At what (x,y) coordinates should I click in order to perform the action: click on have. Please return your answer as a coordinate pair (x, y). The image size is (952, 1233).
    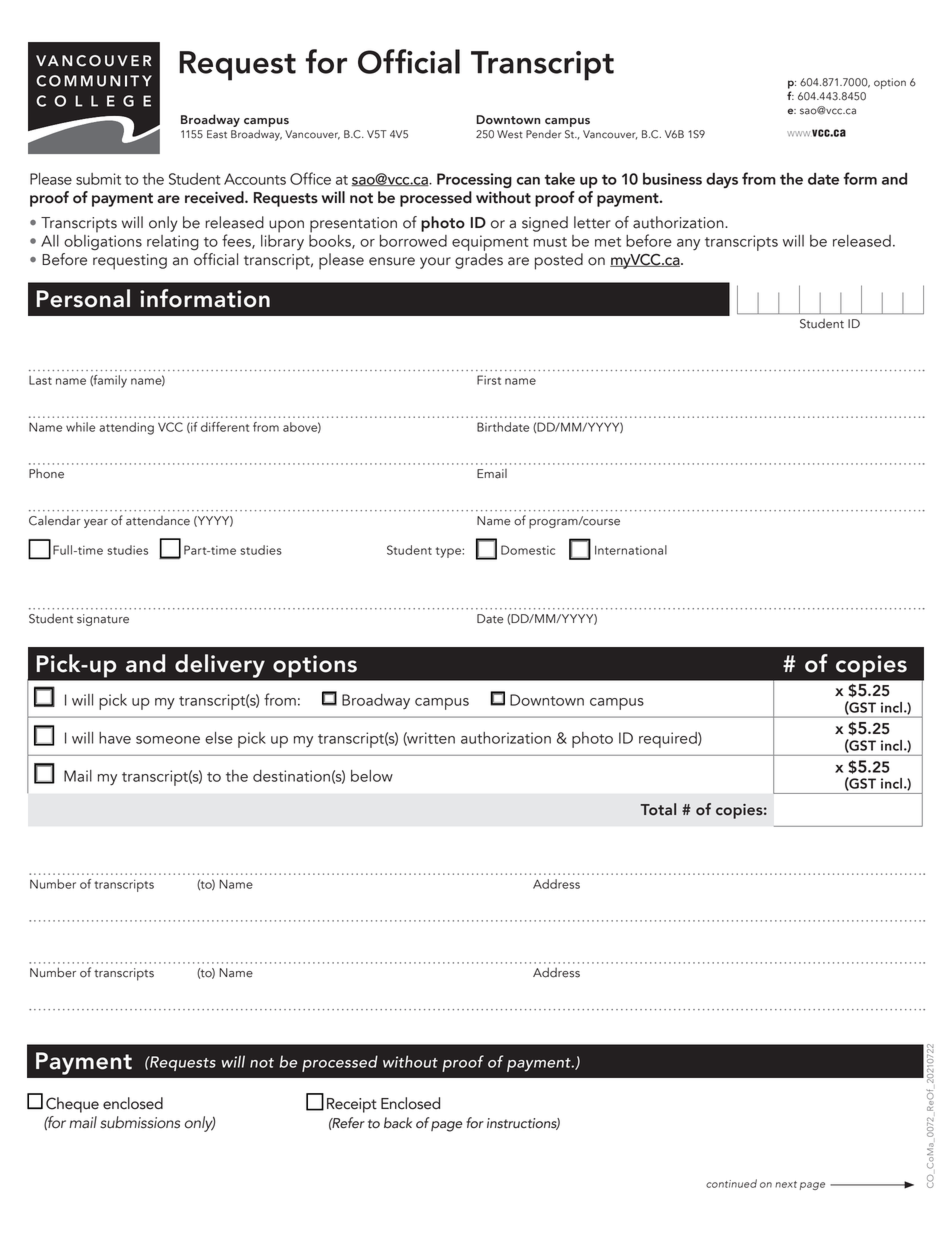
    Looking at the image, I should click on (115, 738).
